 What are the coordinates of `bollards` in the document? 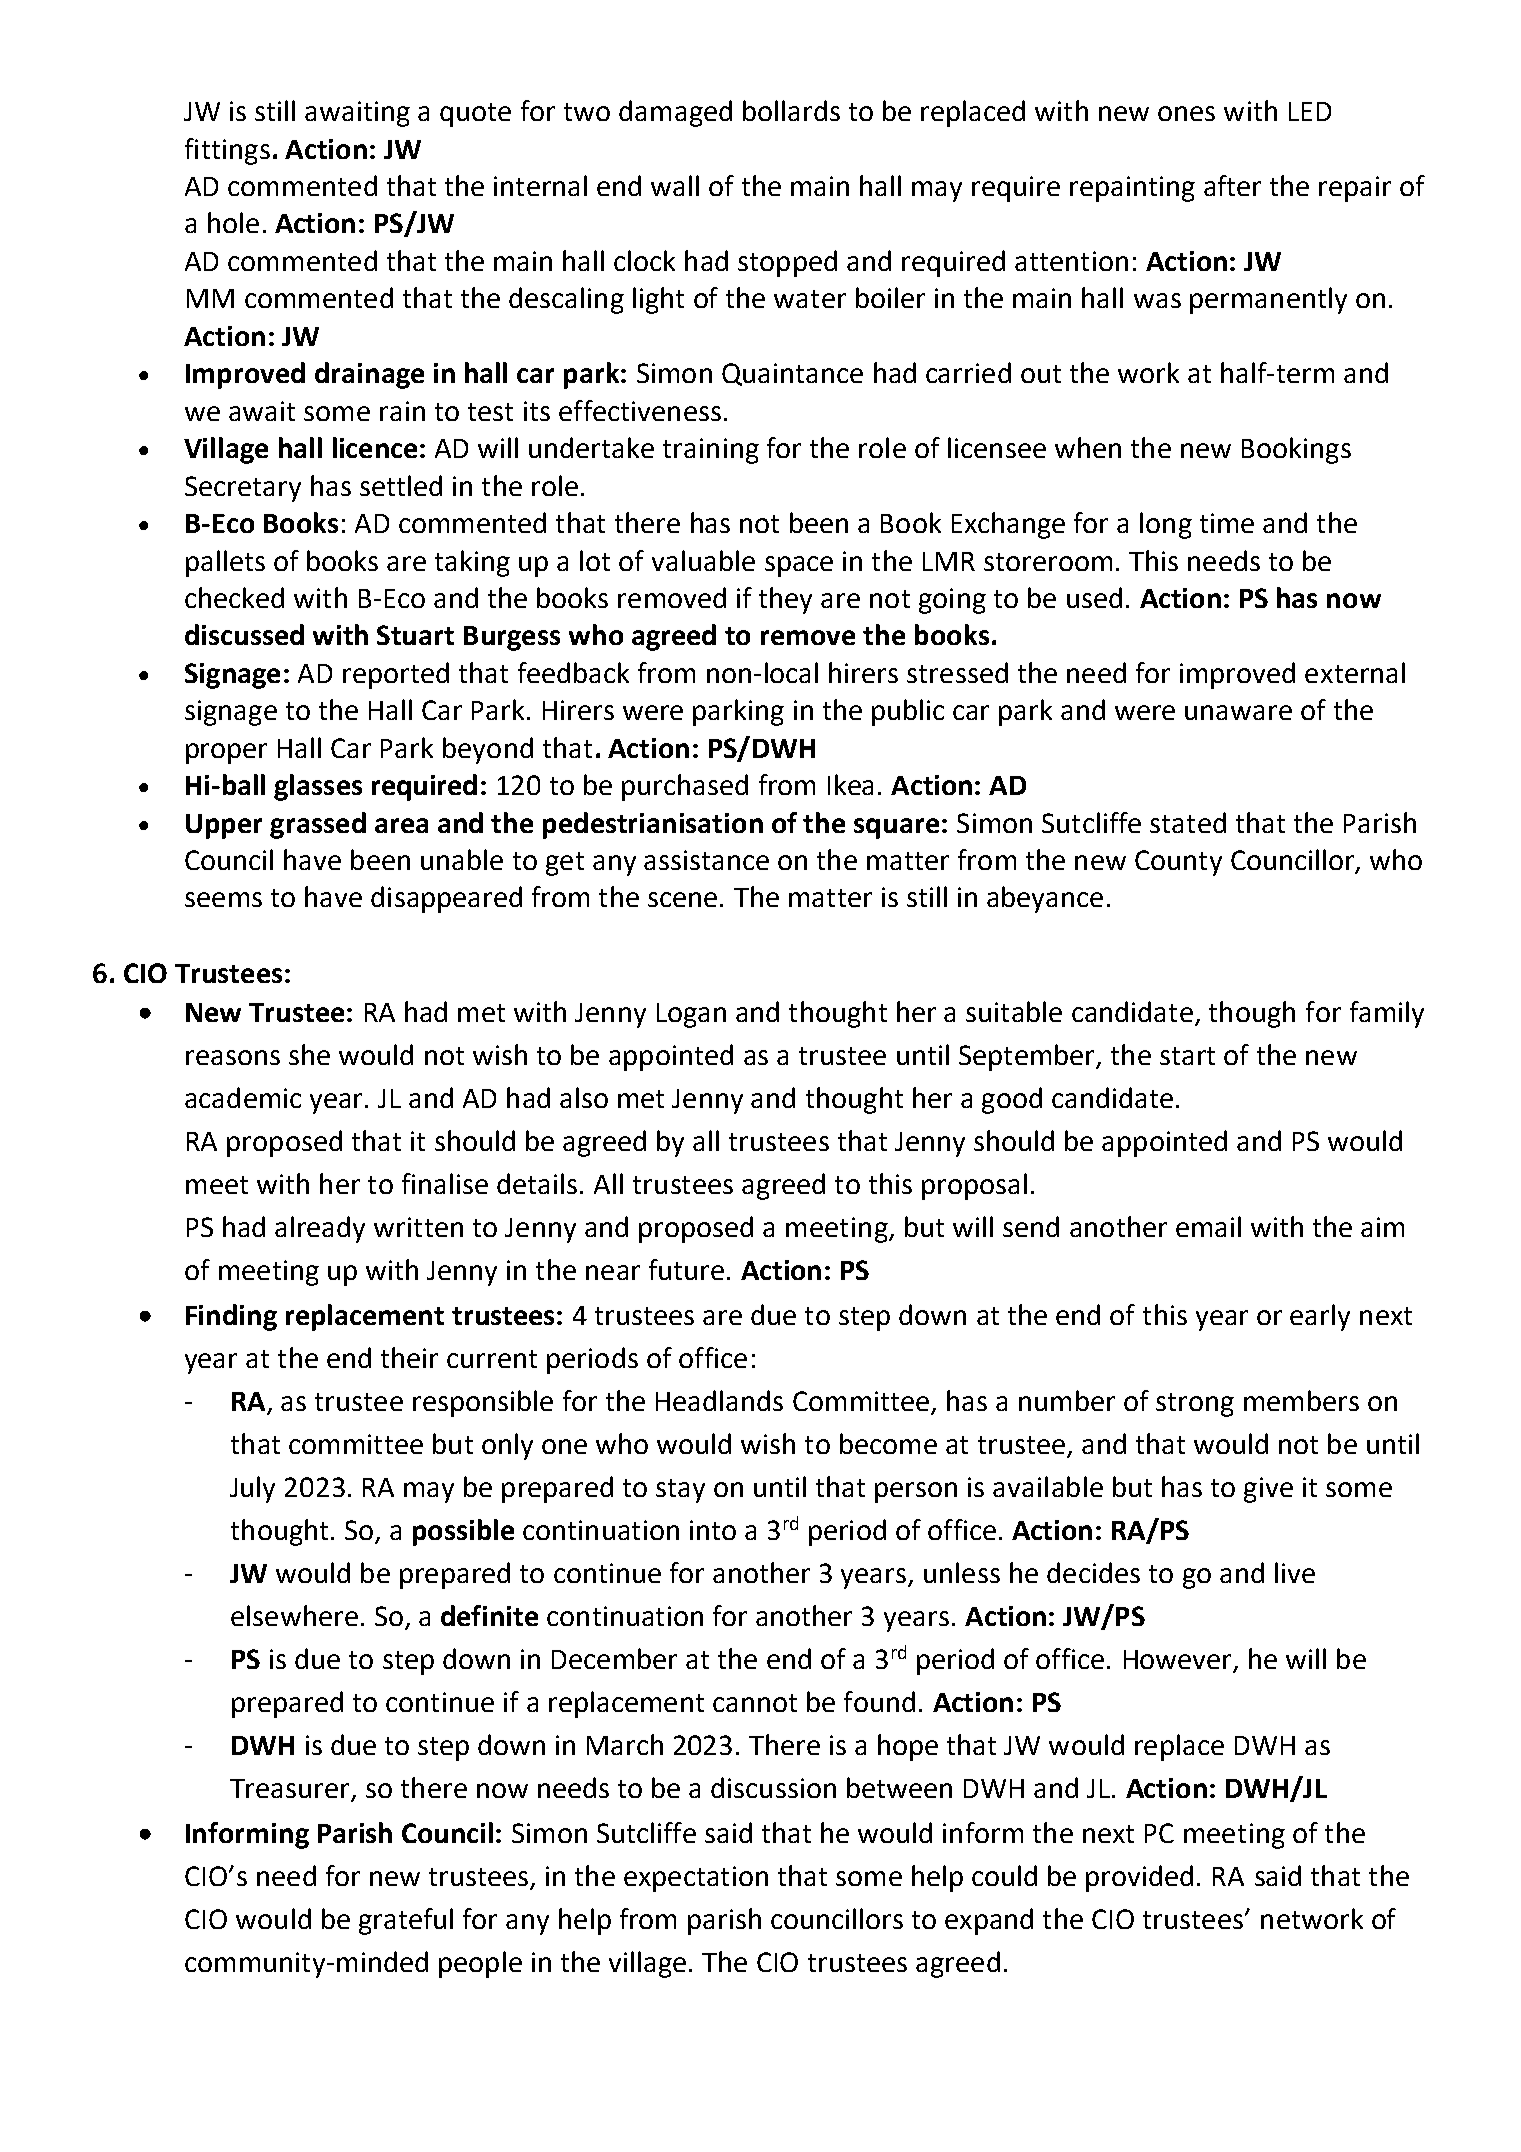 It's located at (791, 110).
